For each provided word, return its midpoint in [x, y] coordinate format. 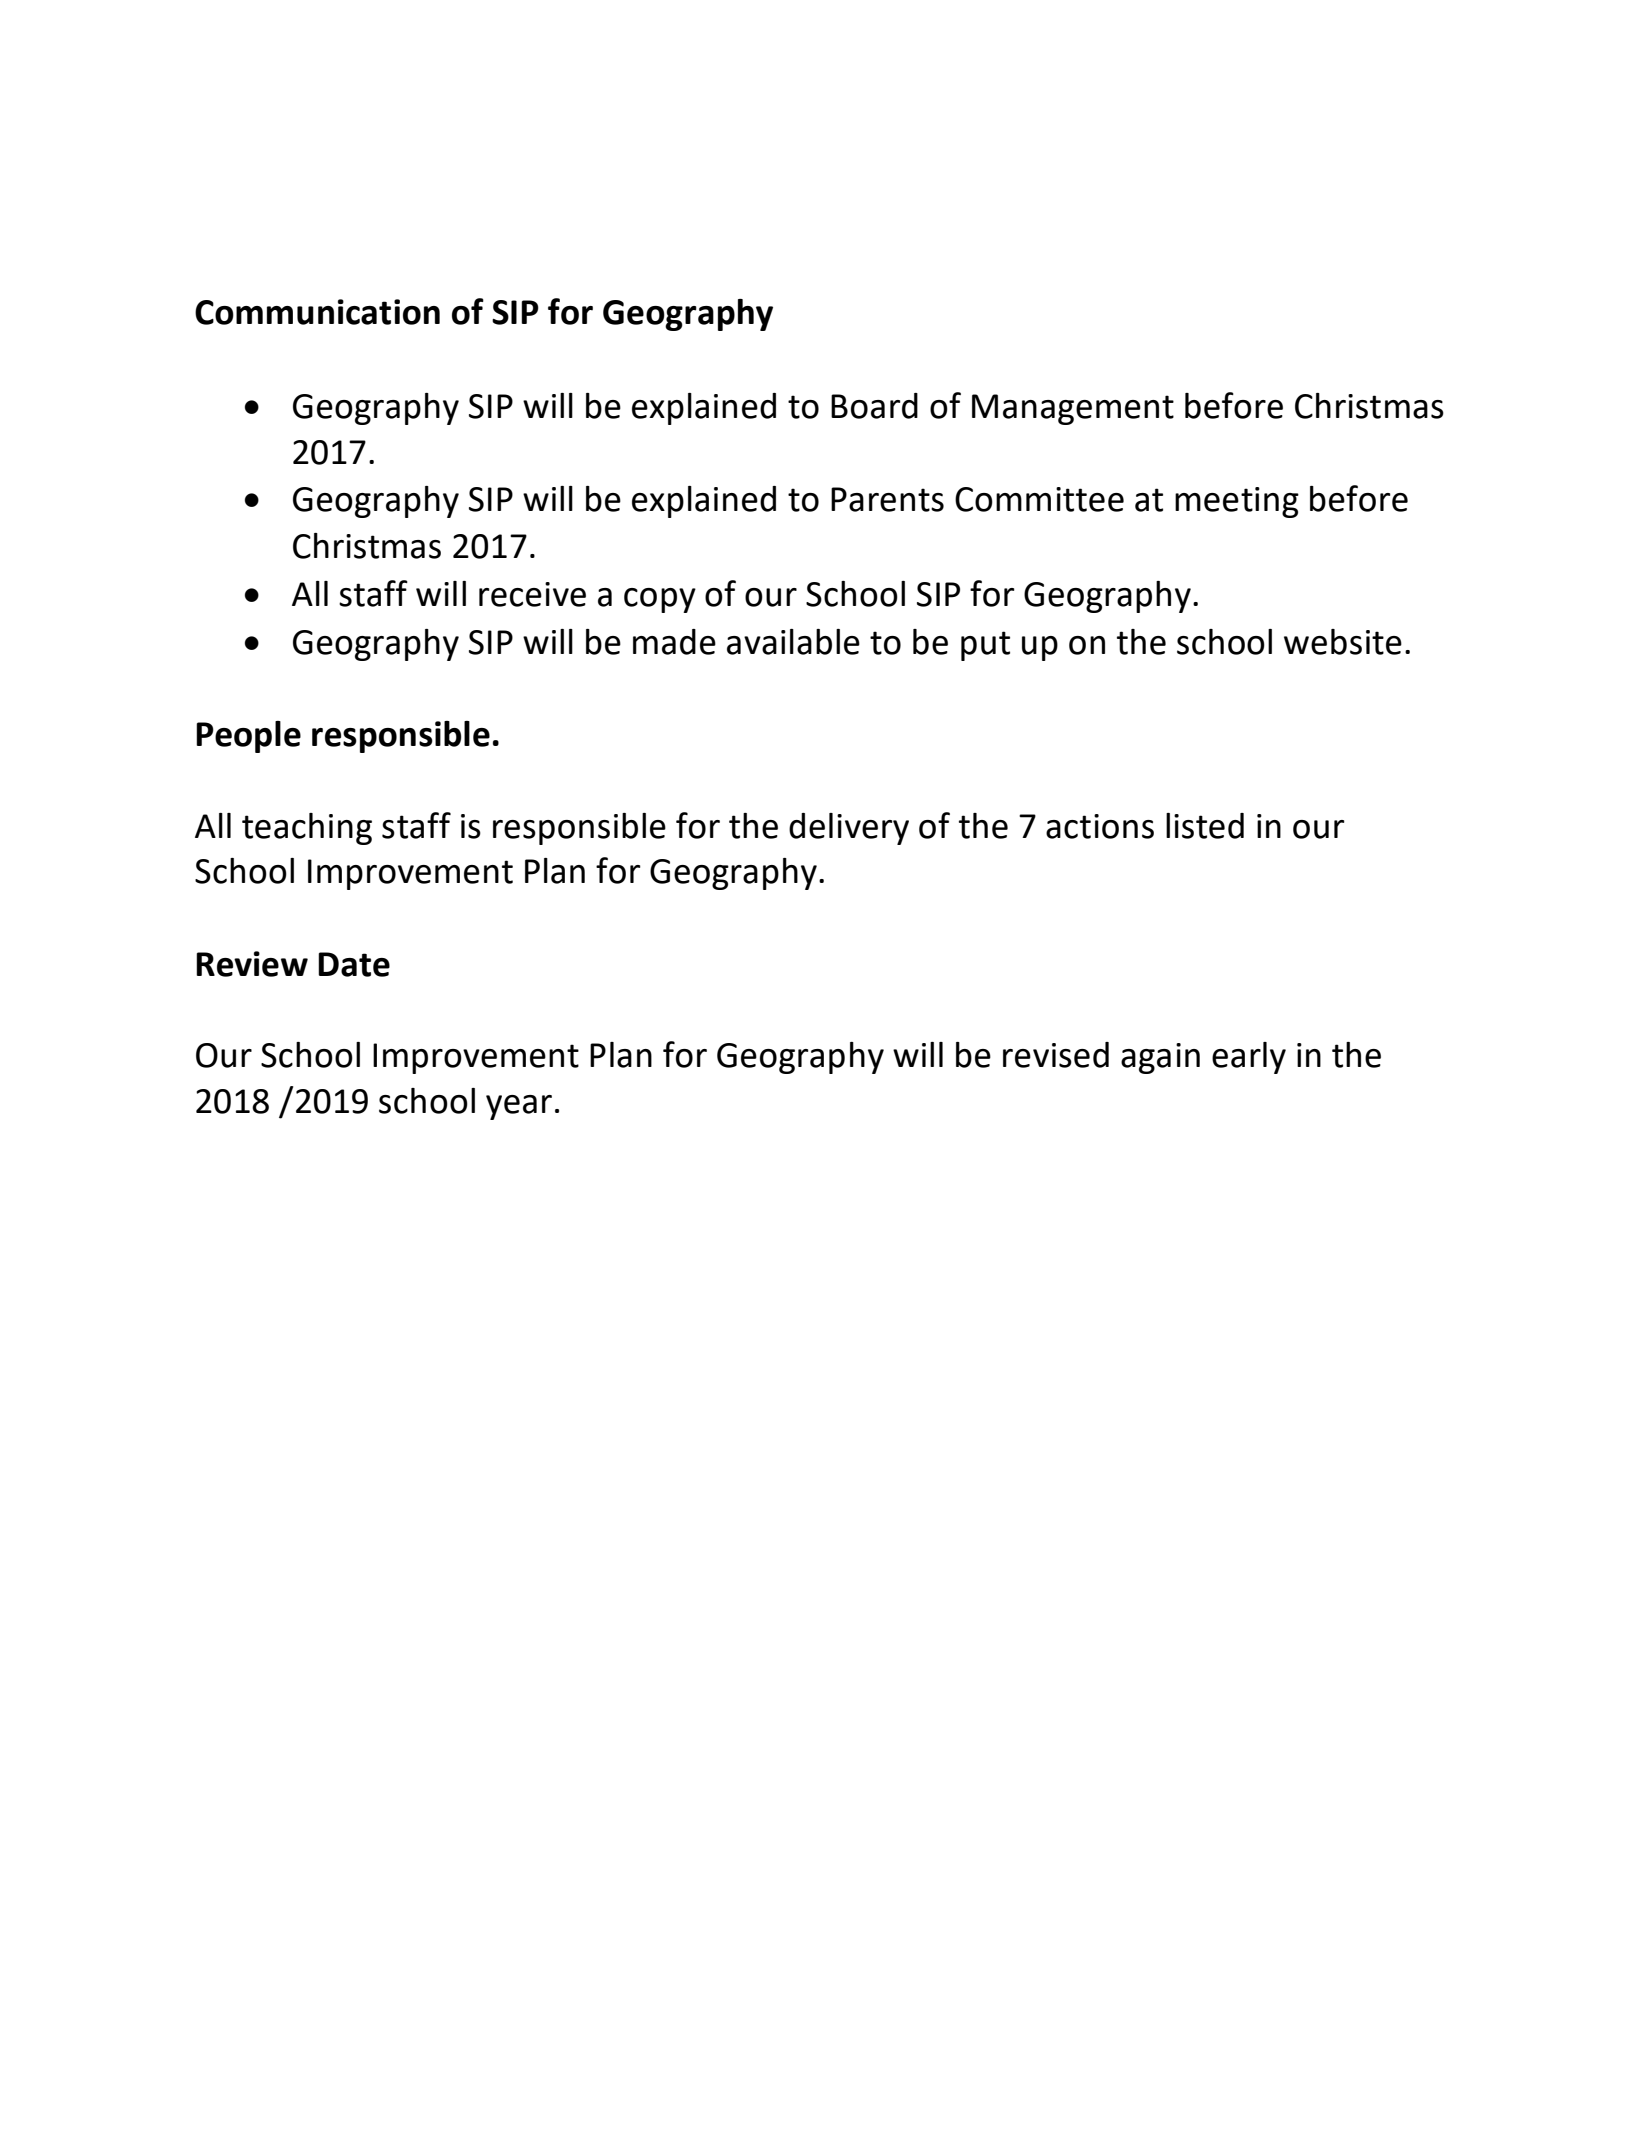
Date [354, 964]
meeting [1237, 502]
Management [1073, 409]
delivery [849, 829]
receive [532, 594]
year [519, 1107]
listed [1205, 826]
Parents [887, 499]
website [1343, 642]
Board [874, 406]
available [793, 642]
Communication [317, 312]
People [248, 737]
